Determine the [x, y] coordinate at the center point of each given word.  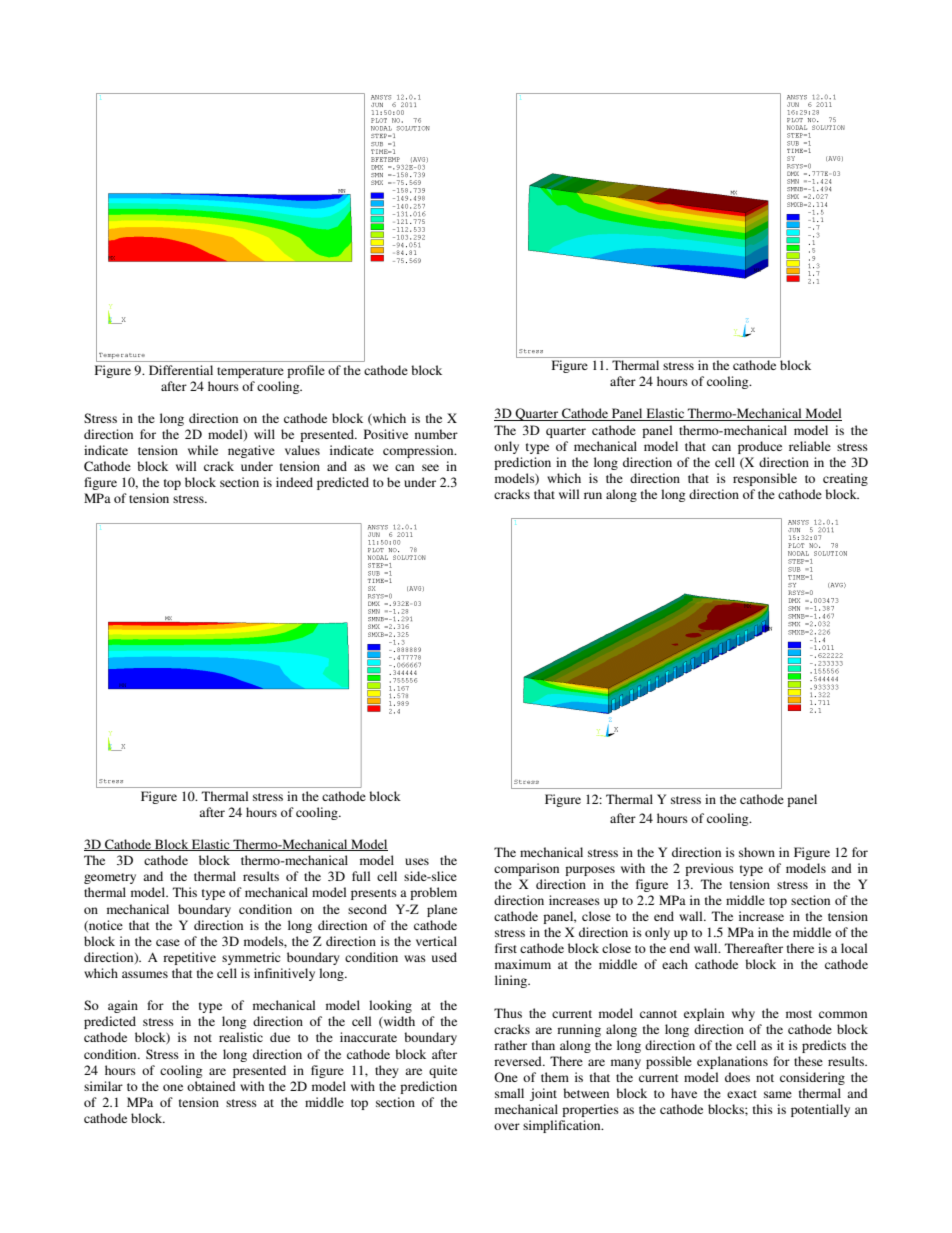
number [436, 434]
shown [757, 852]
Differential [181, 370]
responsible [765, 479]
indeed [294, 482]
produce [760, 447]
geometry [110, 878]
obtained [211, 1086]
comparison [526, 869]
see [430, 467]
